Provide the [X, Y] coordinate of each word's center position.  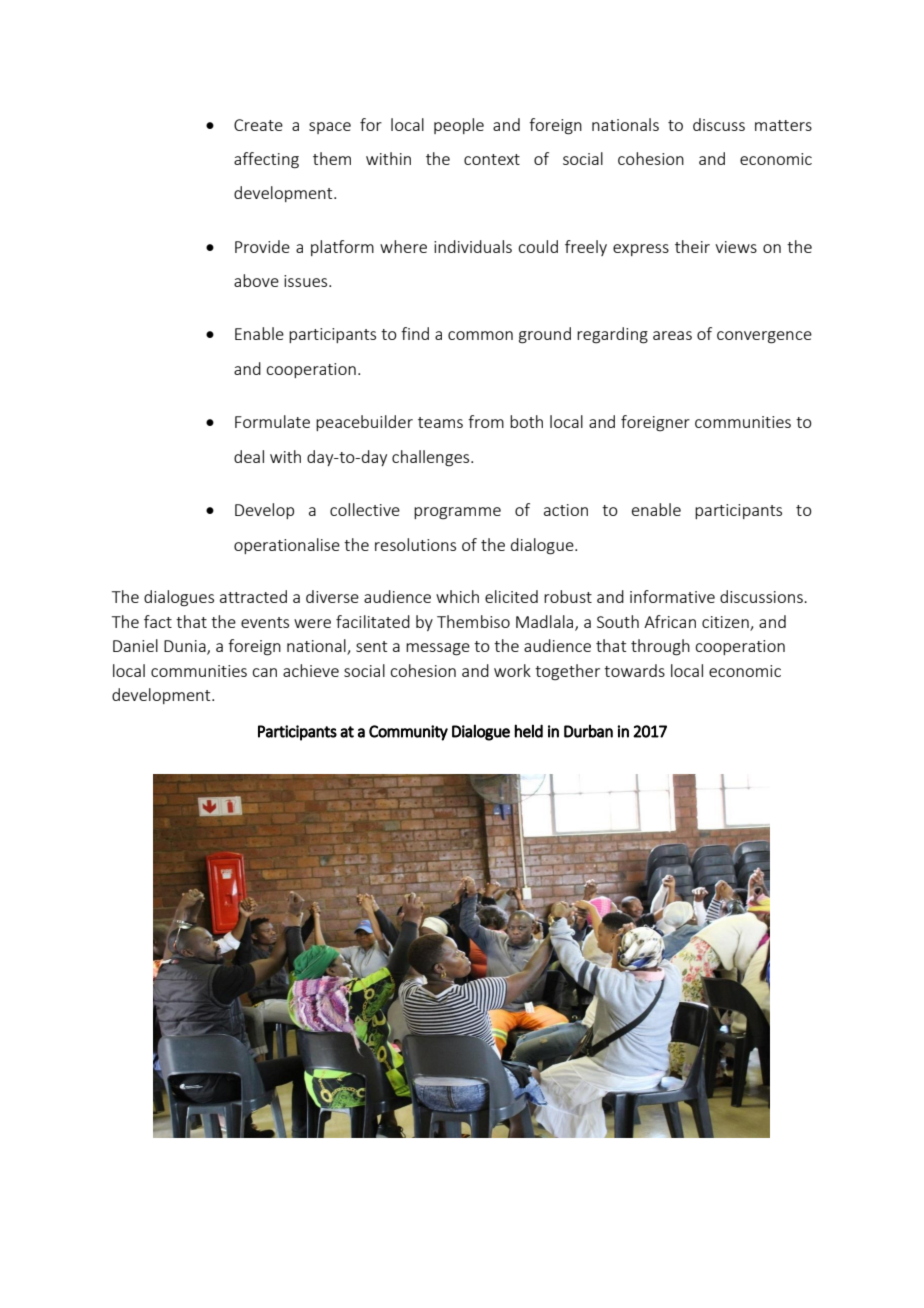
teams [440, 422]
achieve [311, 670]
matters [783, 125]
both [526, 421]
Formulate [272, 421]
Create [258, 125]
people [459, 126]
